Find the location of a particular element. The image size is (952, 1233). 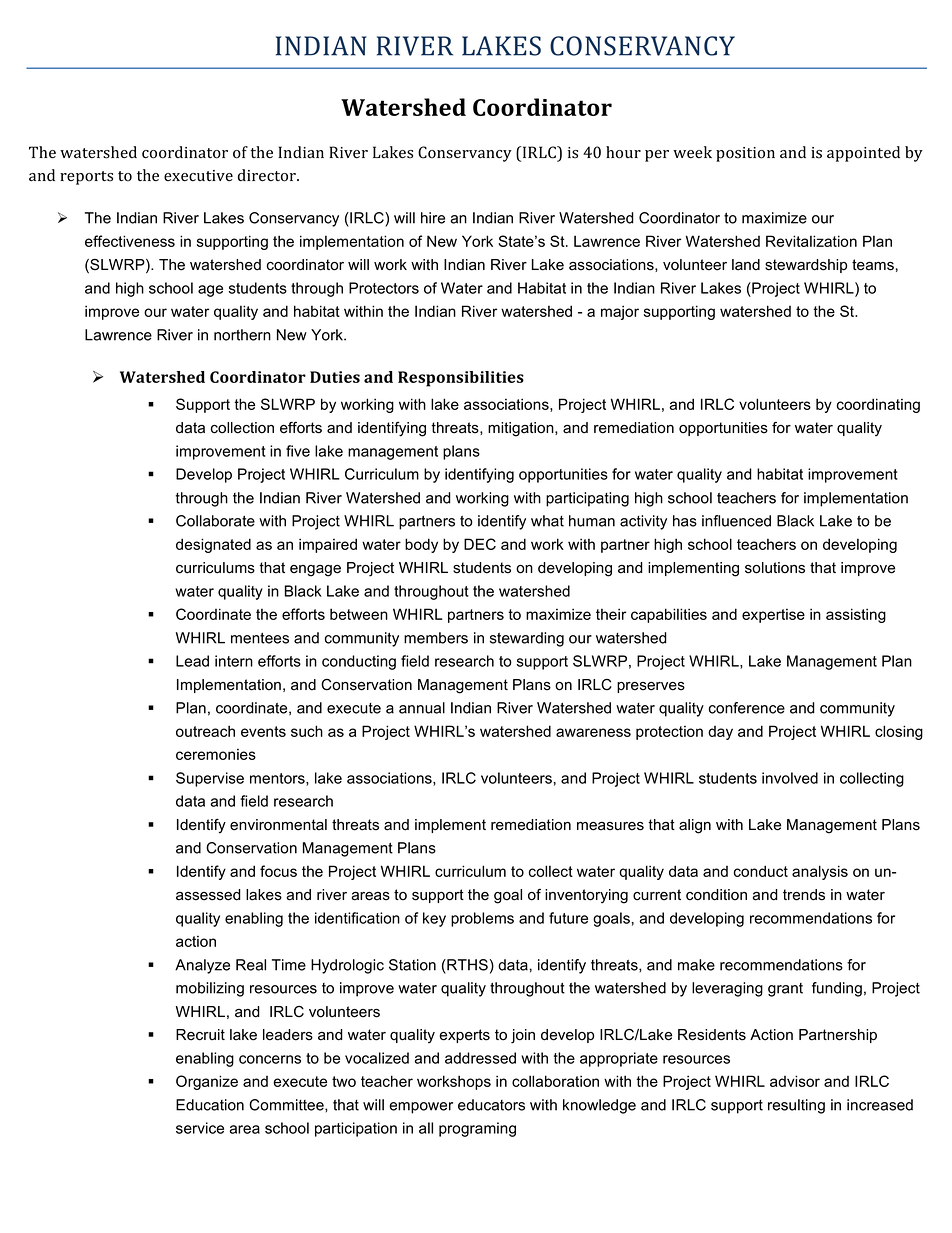

solutions is located at coordinates (775, 568).
